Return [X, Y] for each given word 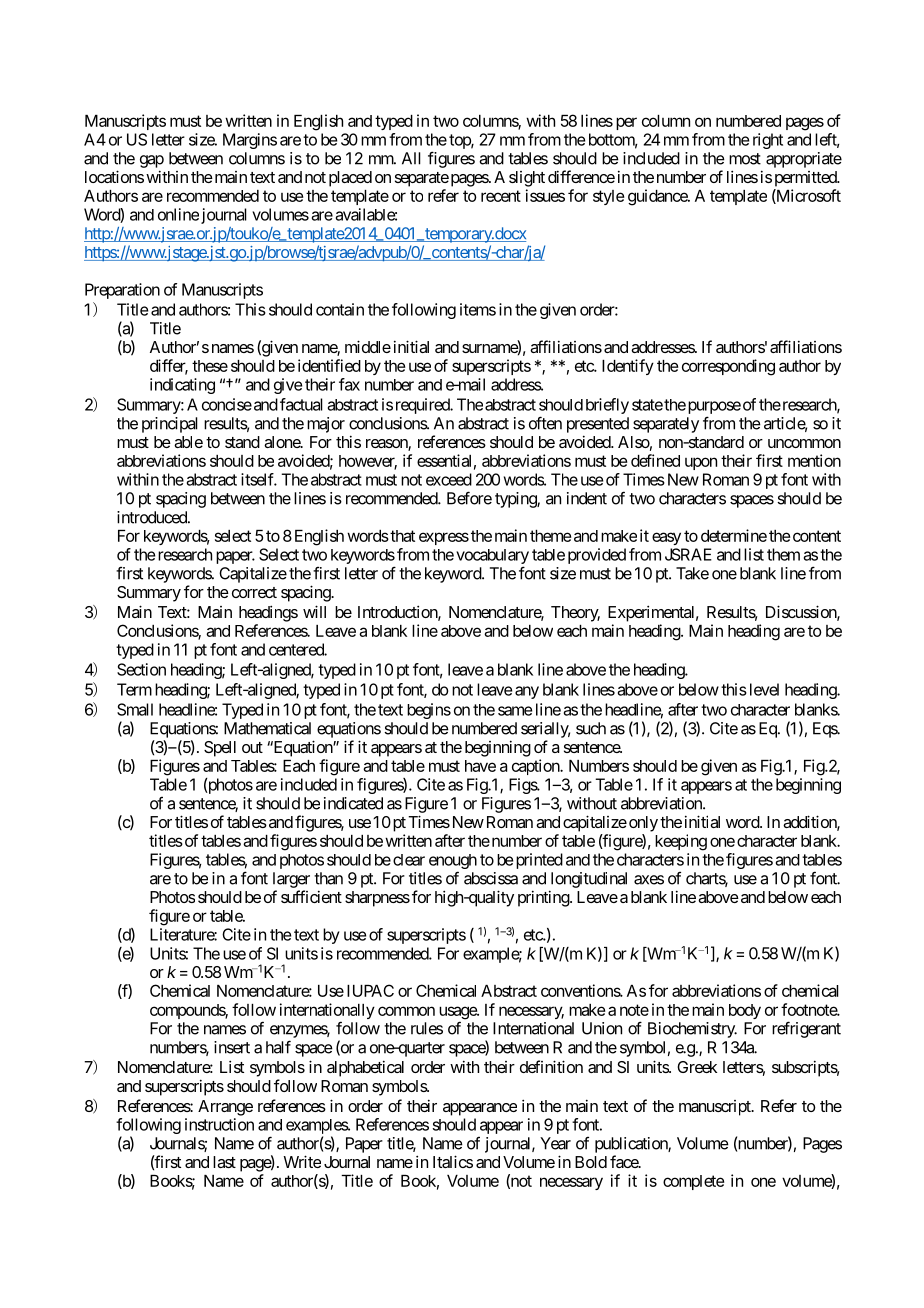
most [745, 159]
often [545, 423]
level [764, 689]
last [224, 1162]
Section [141, 669]
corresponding [728, 367]
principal [170, 425]
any [527, 692]
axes [649, 880]
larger [291, 880]
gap [152, 161]
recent [501, 196]
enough [453, 863]
